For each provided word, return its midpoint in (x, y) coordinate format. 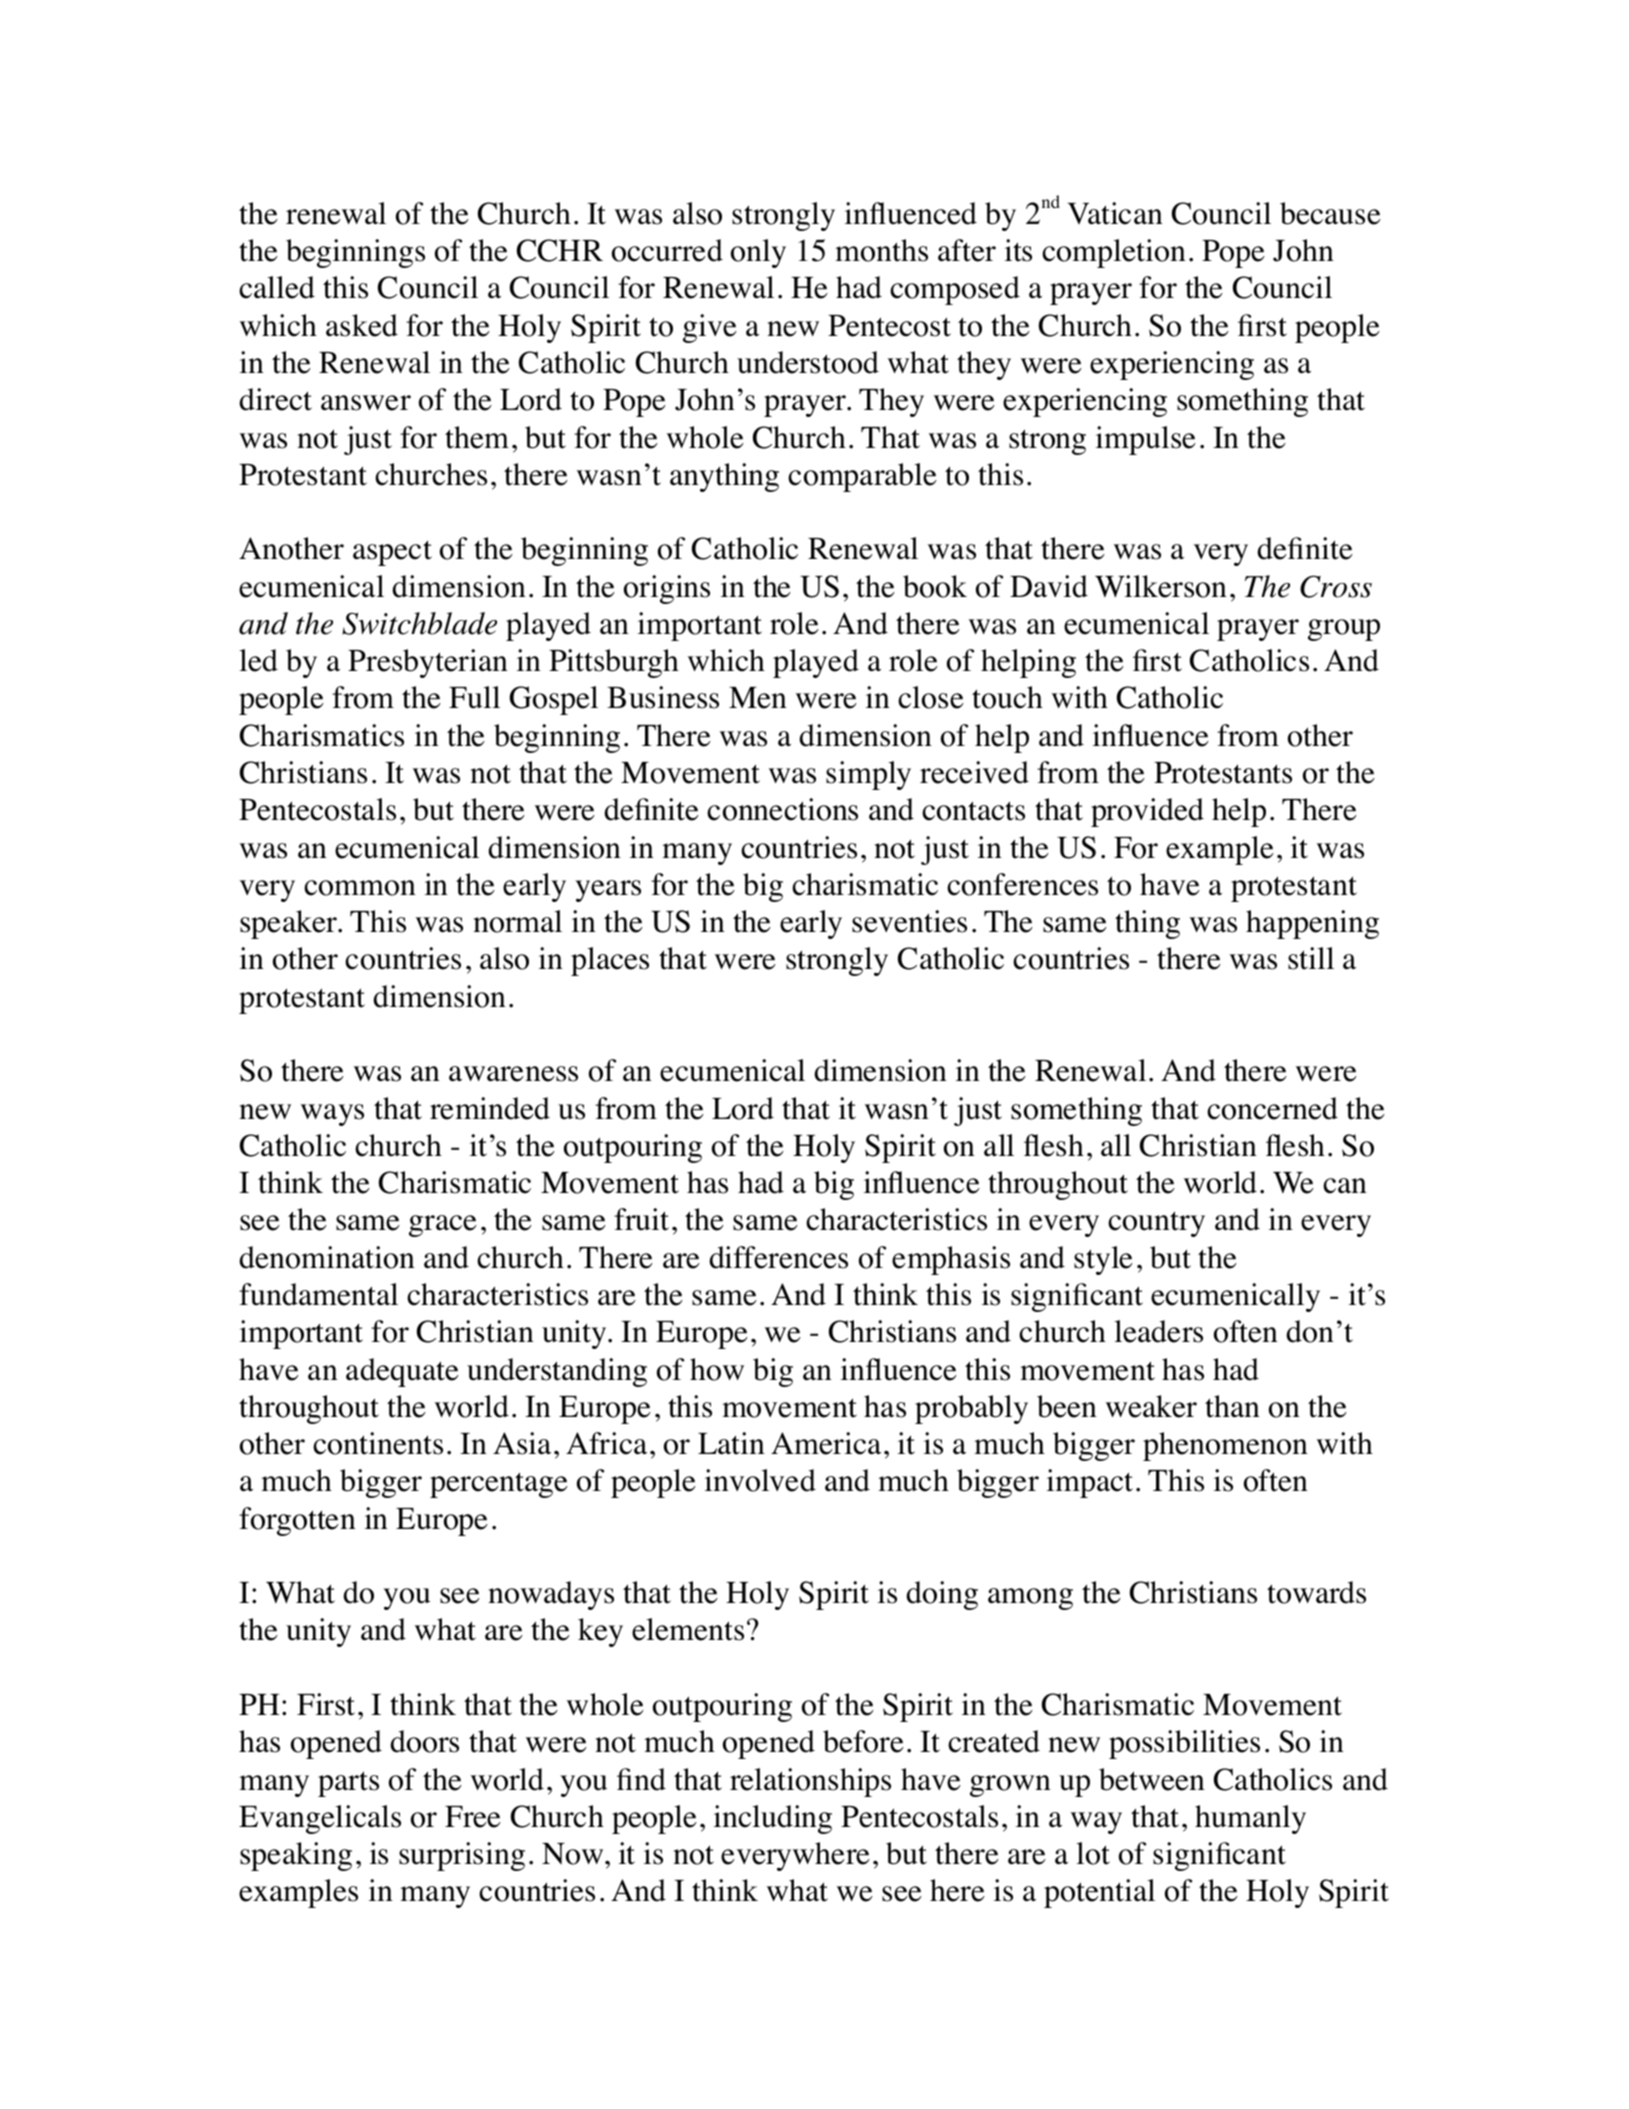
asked (362, 325)
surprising (462, 1856)
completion (1114, 253)
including (773, 1819)
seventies (909, 921)
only (758, 253)
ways (332, 1115)
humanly (1250, 1819)
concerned (1272, 1108)
